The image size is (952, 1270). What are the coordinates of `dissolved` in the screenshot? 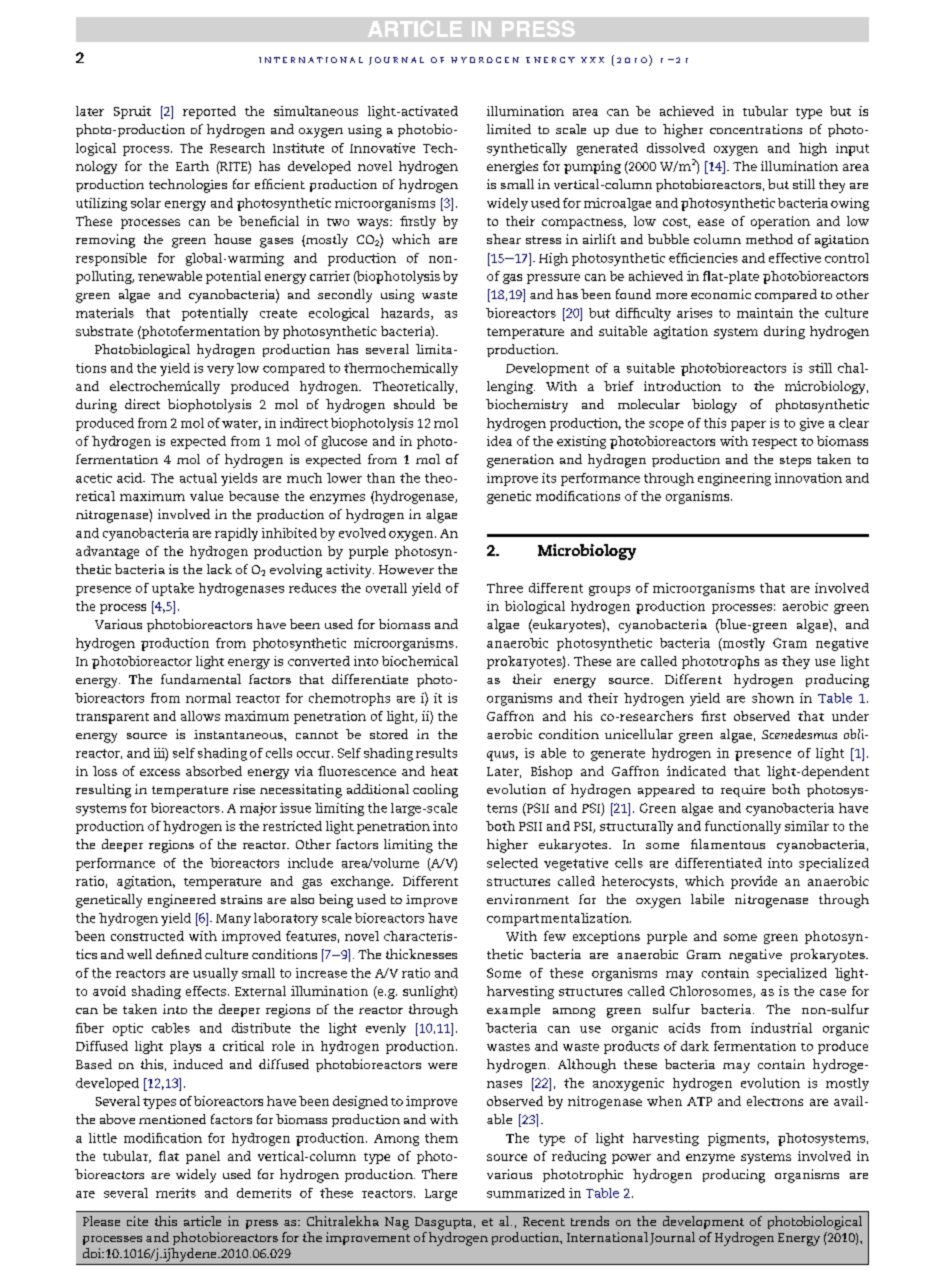 It's located at (676, 148).
